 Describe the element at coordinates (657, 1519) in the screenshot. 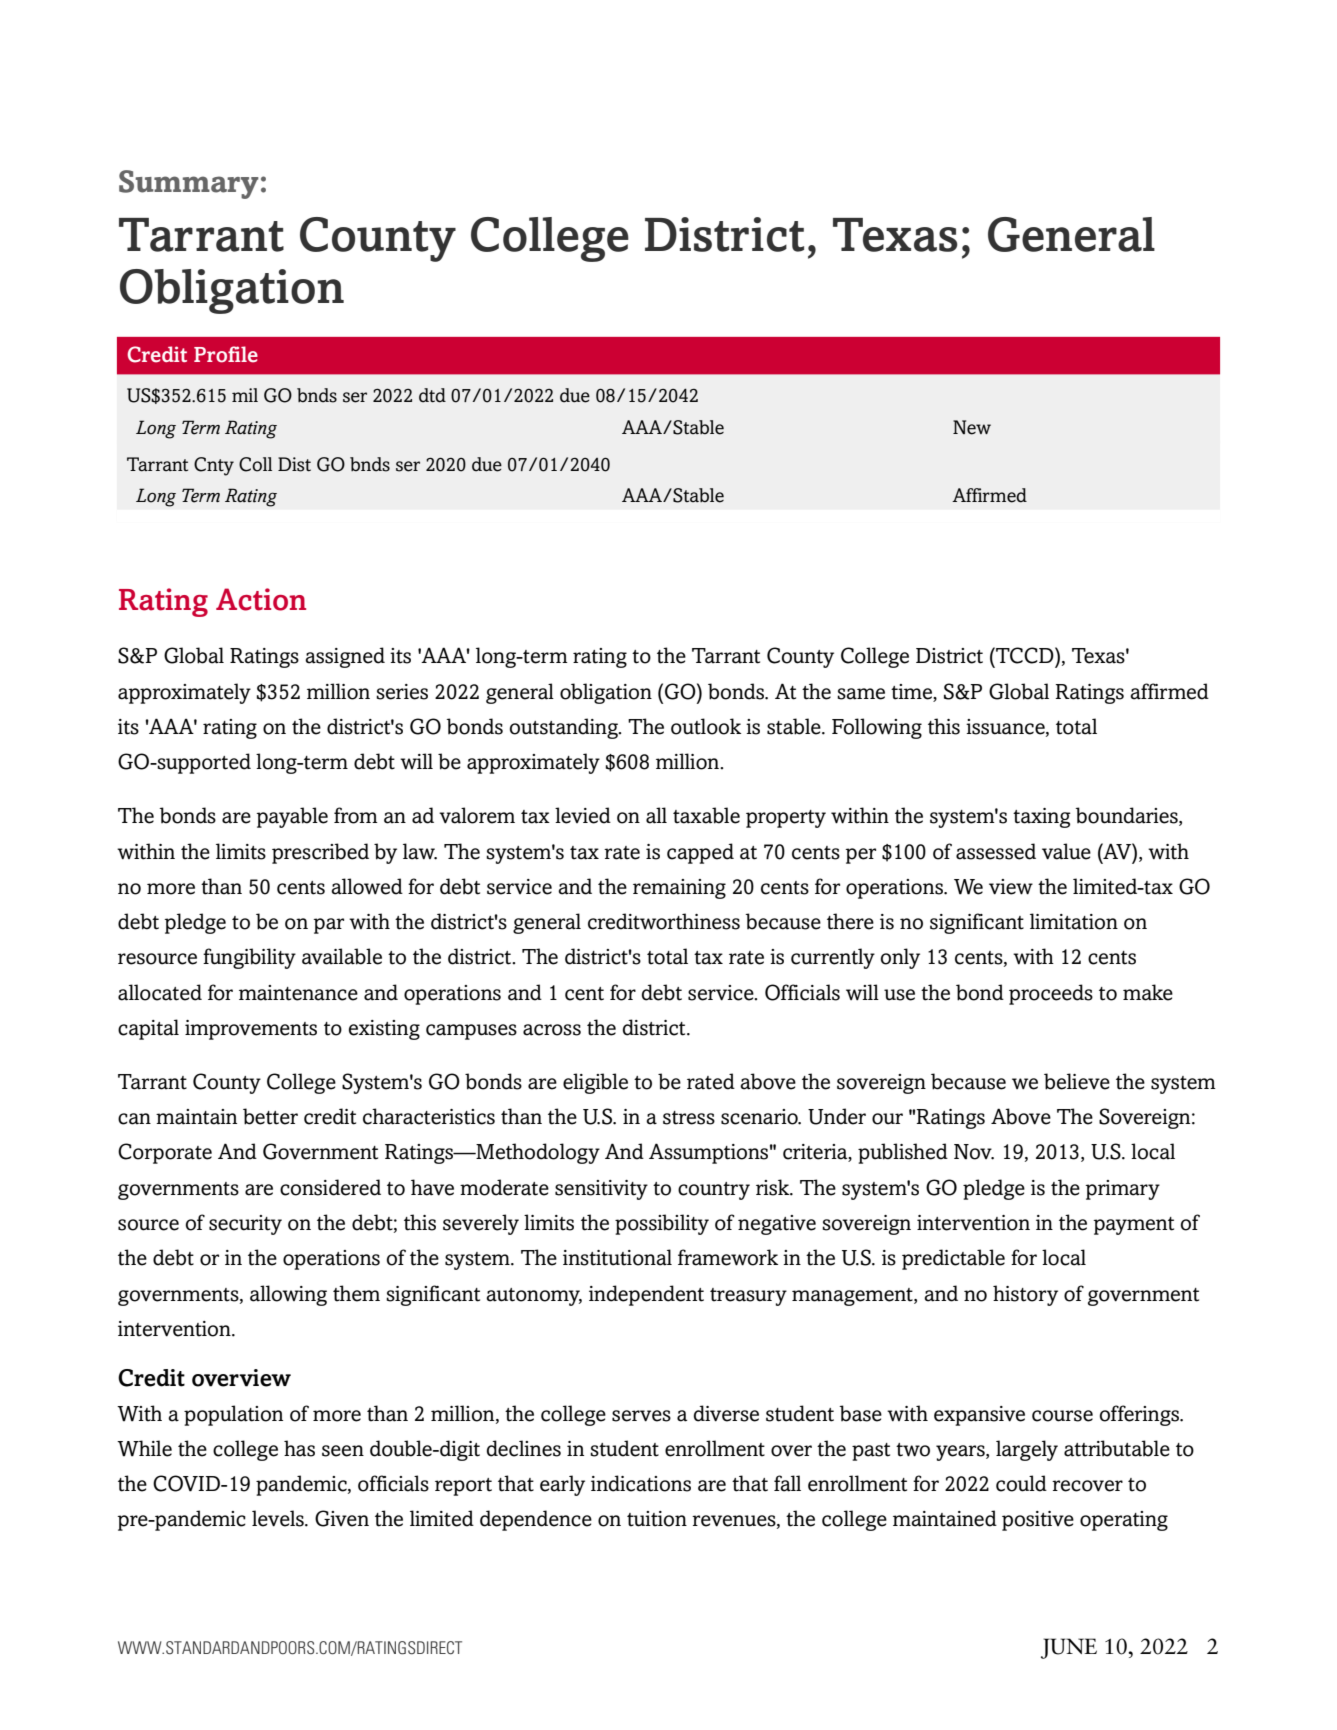

I see `tuition` at that location.
